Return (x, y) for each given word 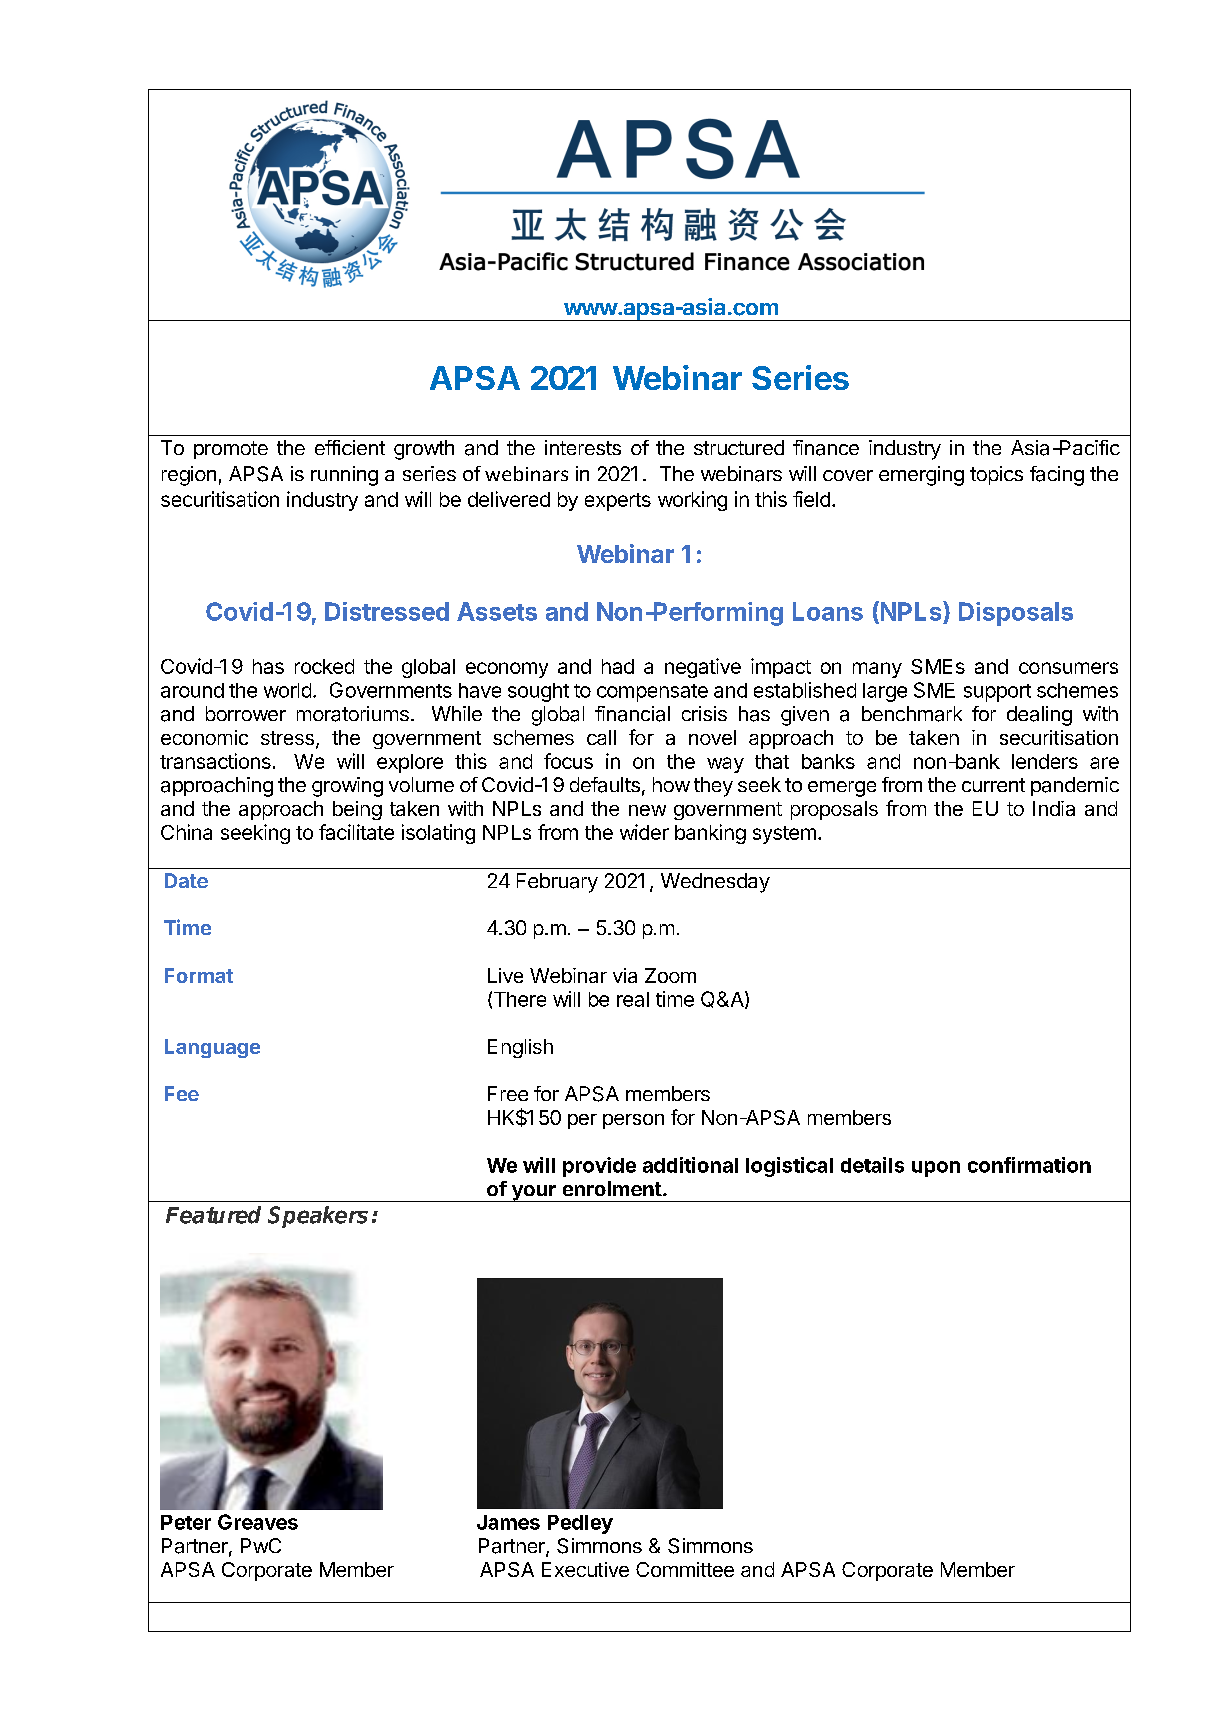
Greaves (258, 1522)
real (633, 999)
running (344, 476)
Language (212, 1048)
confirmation (1029, 1165)
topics (996, 475)
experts (618, 502)
